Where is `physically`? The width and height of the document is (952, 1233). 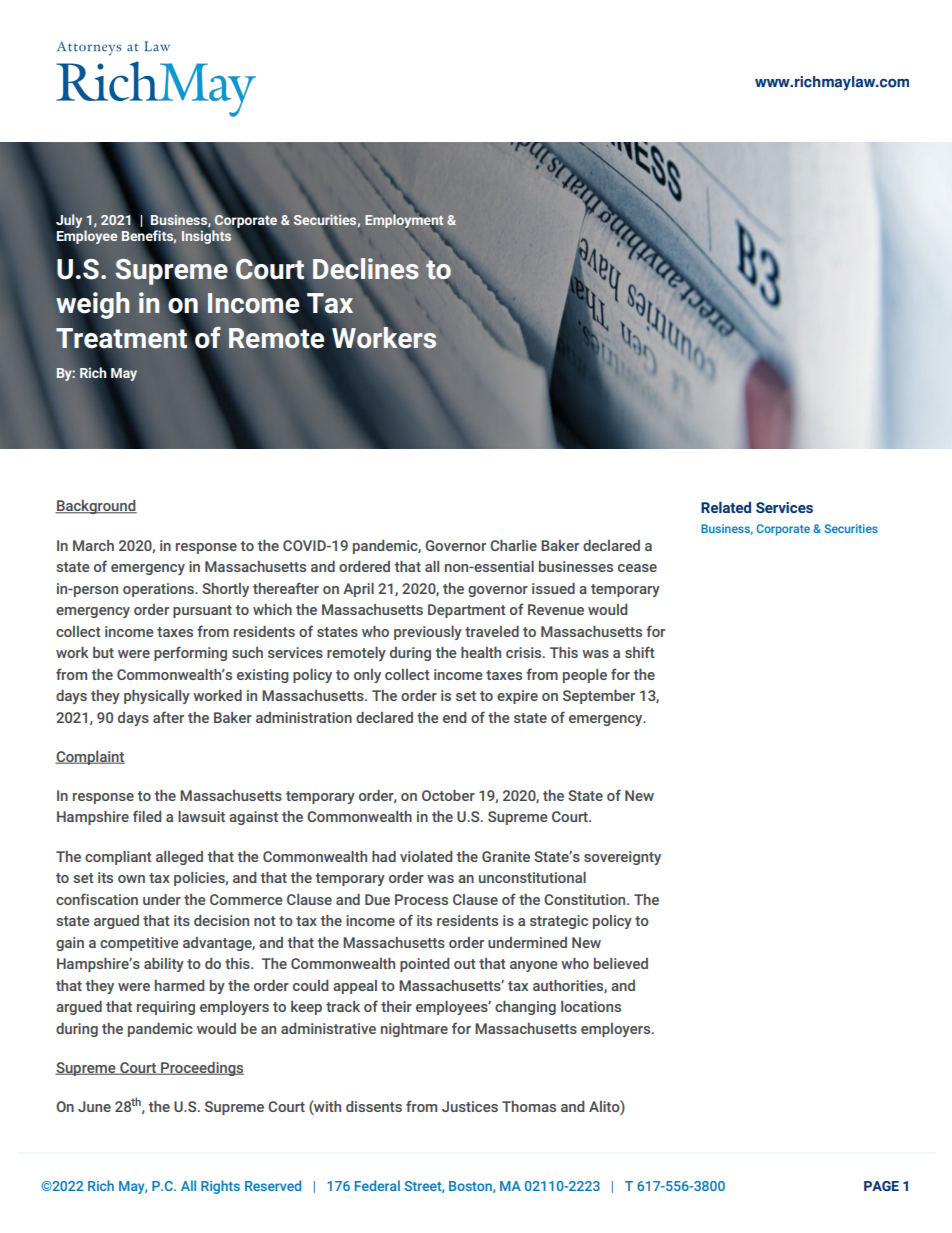 physically is located at coordinates (157, 697).
